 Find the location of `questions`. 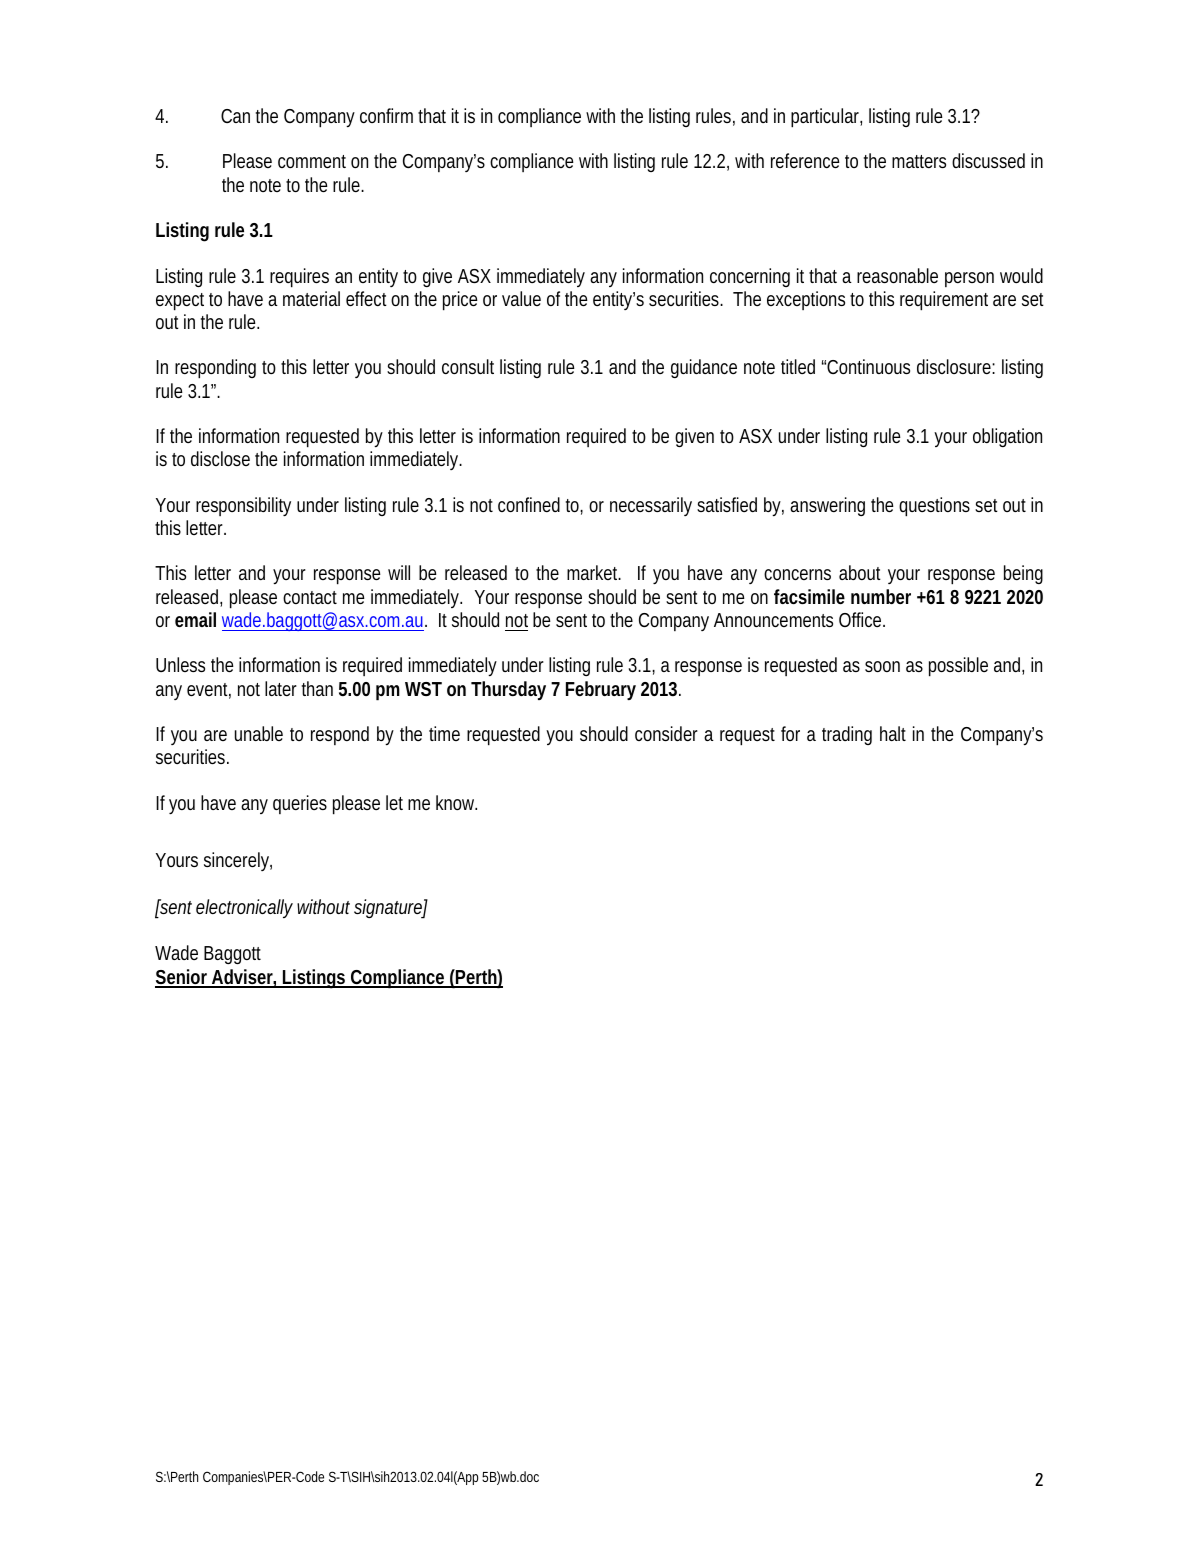

questions is located at coordinates (934, 507).
